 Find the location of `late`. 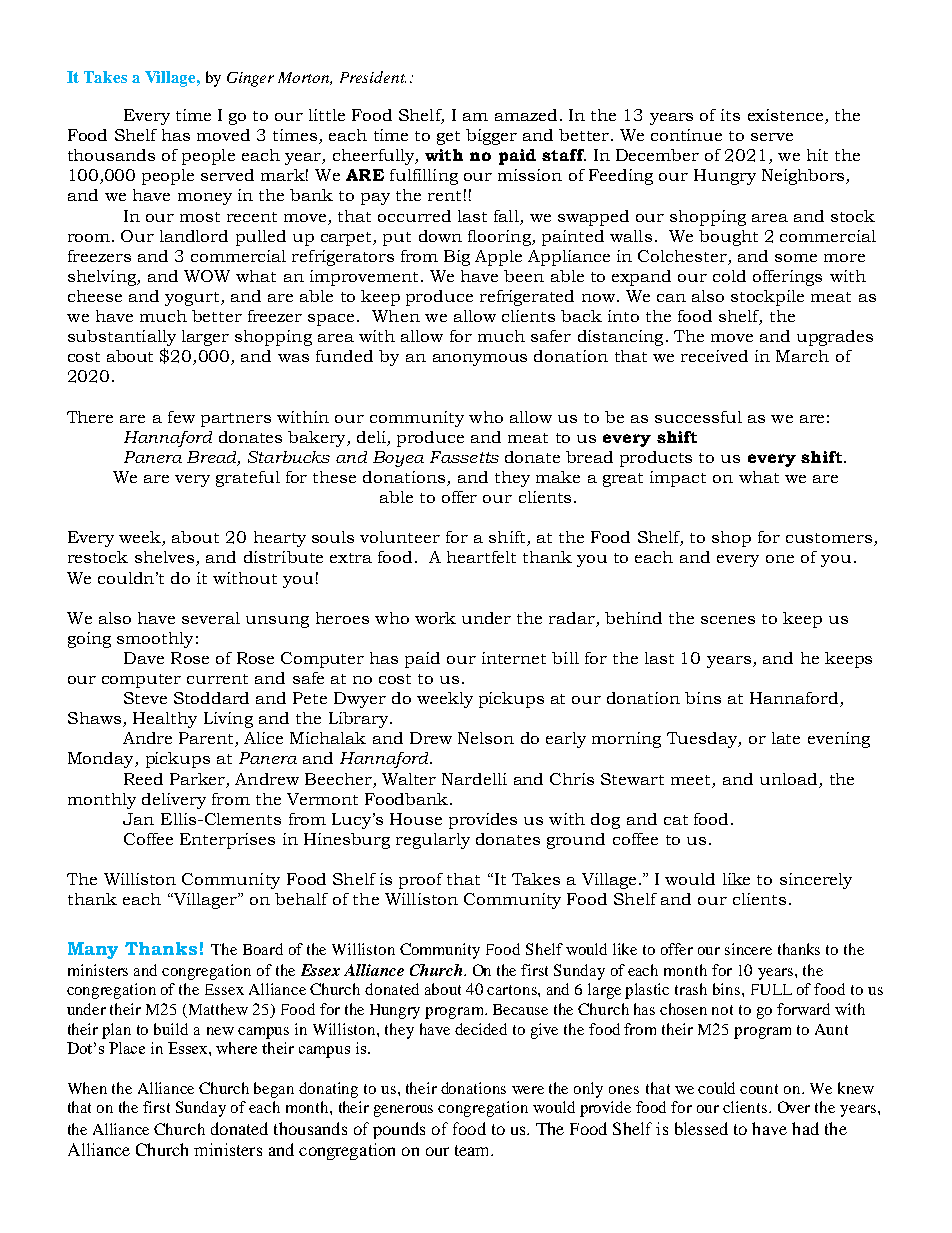

late is located at coordinates (786, 738).
